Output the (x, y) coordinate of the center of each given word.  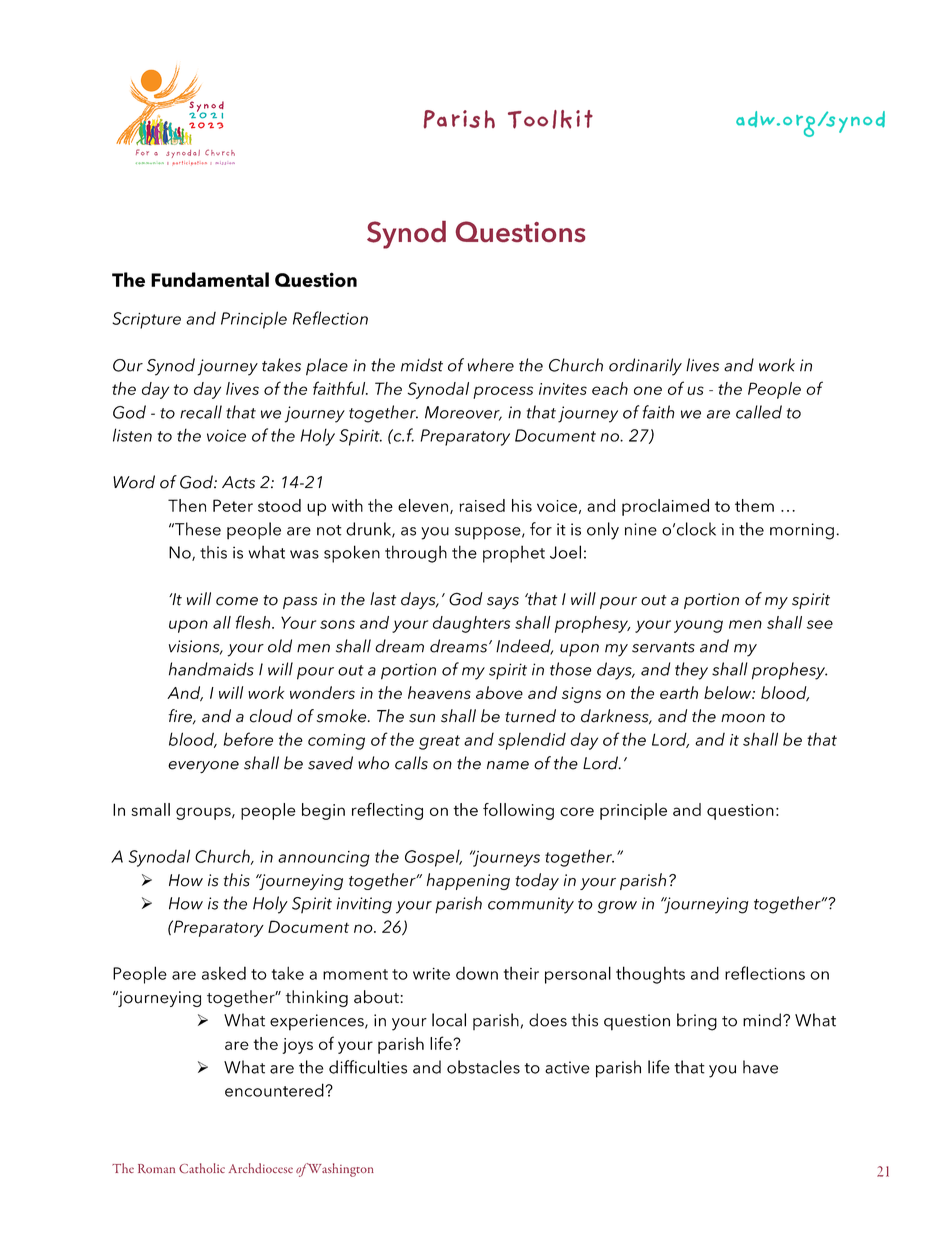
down (477, 973)
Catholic (202, 1168)
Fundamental (210, 279)
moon (743, 718)
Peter (233, 505)
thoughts (650, 975)
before (248, 739)
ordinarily (645, 367)
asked (224, 973)
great (439, 742)
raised (482, 505)
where (491, 365)
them (754, 505)
